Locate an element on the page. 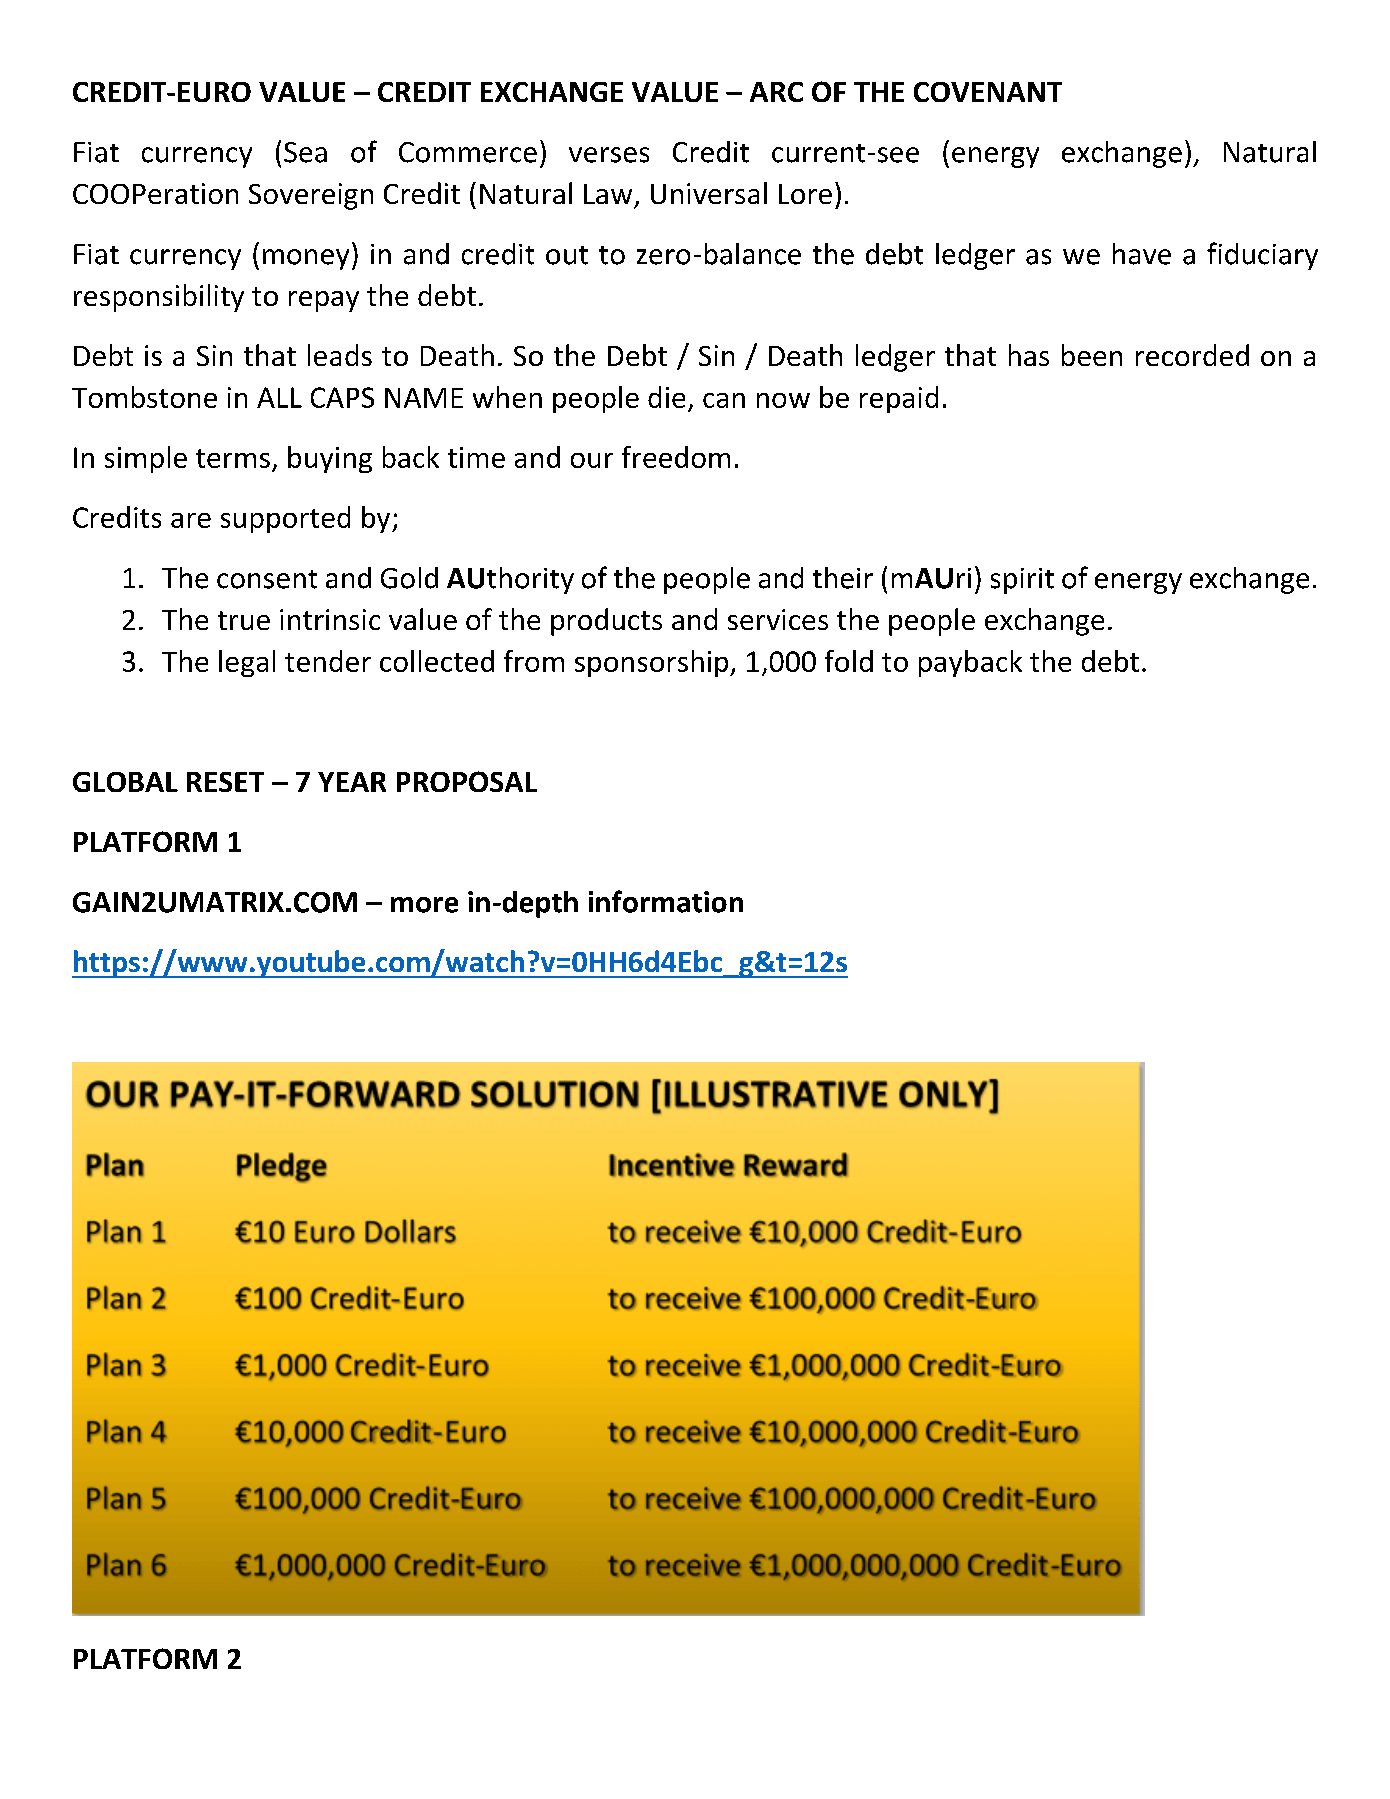 This image has width=1390, height=1799. Sea is located at coordinates (305, 152).
